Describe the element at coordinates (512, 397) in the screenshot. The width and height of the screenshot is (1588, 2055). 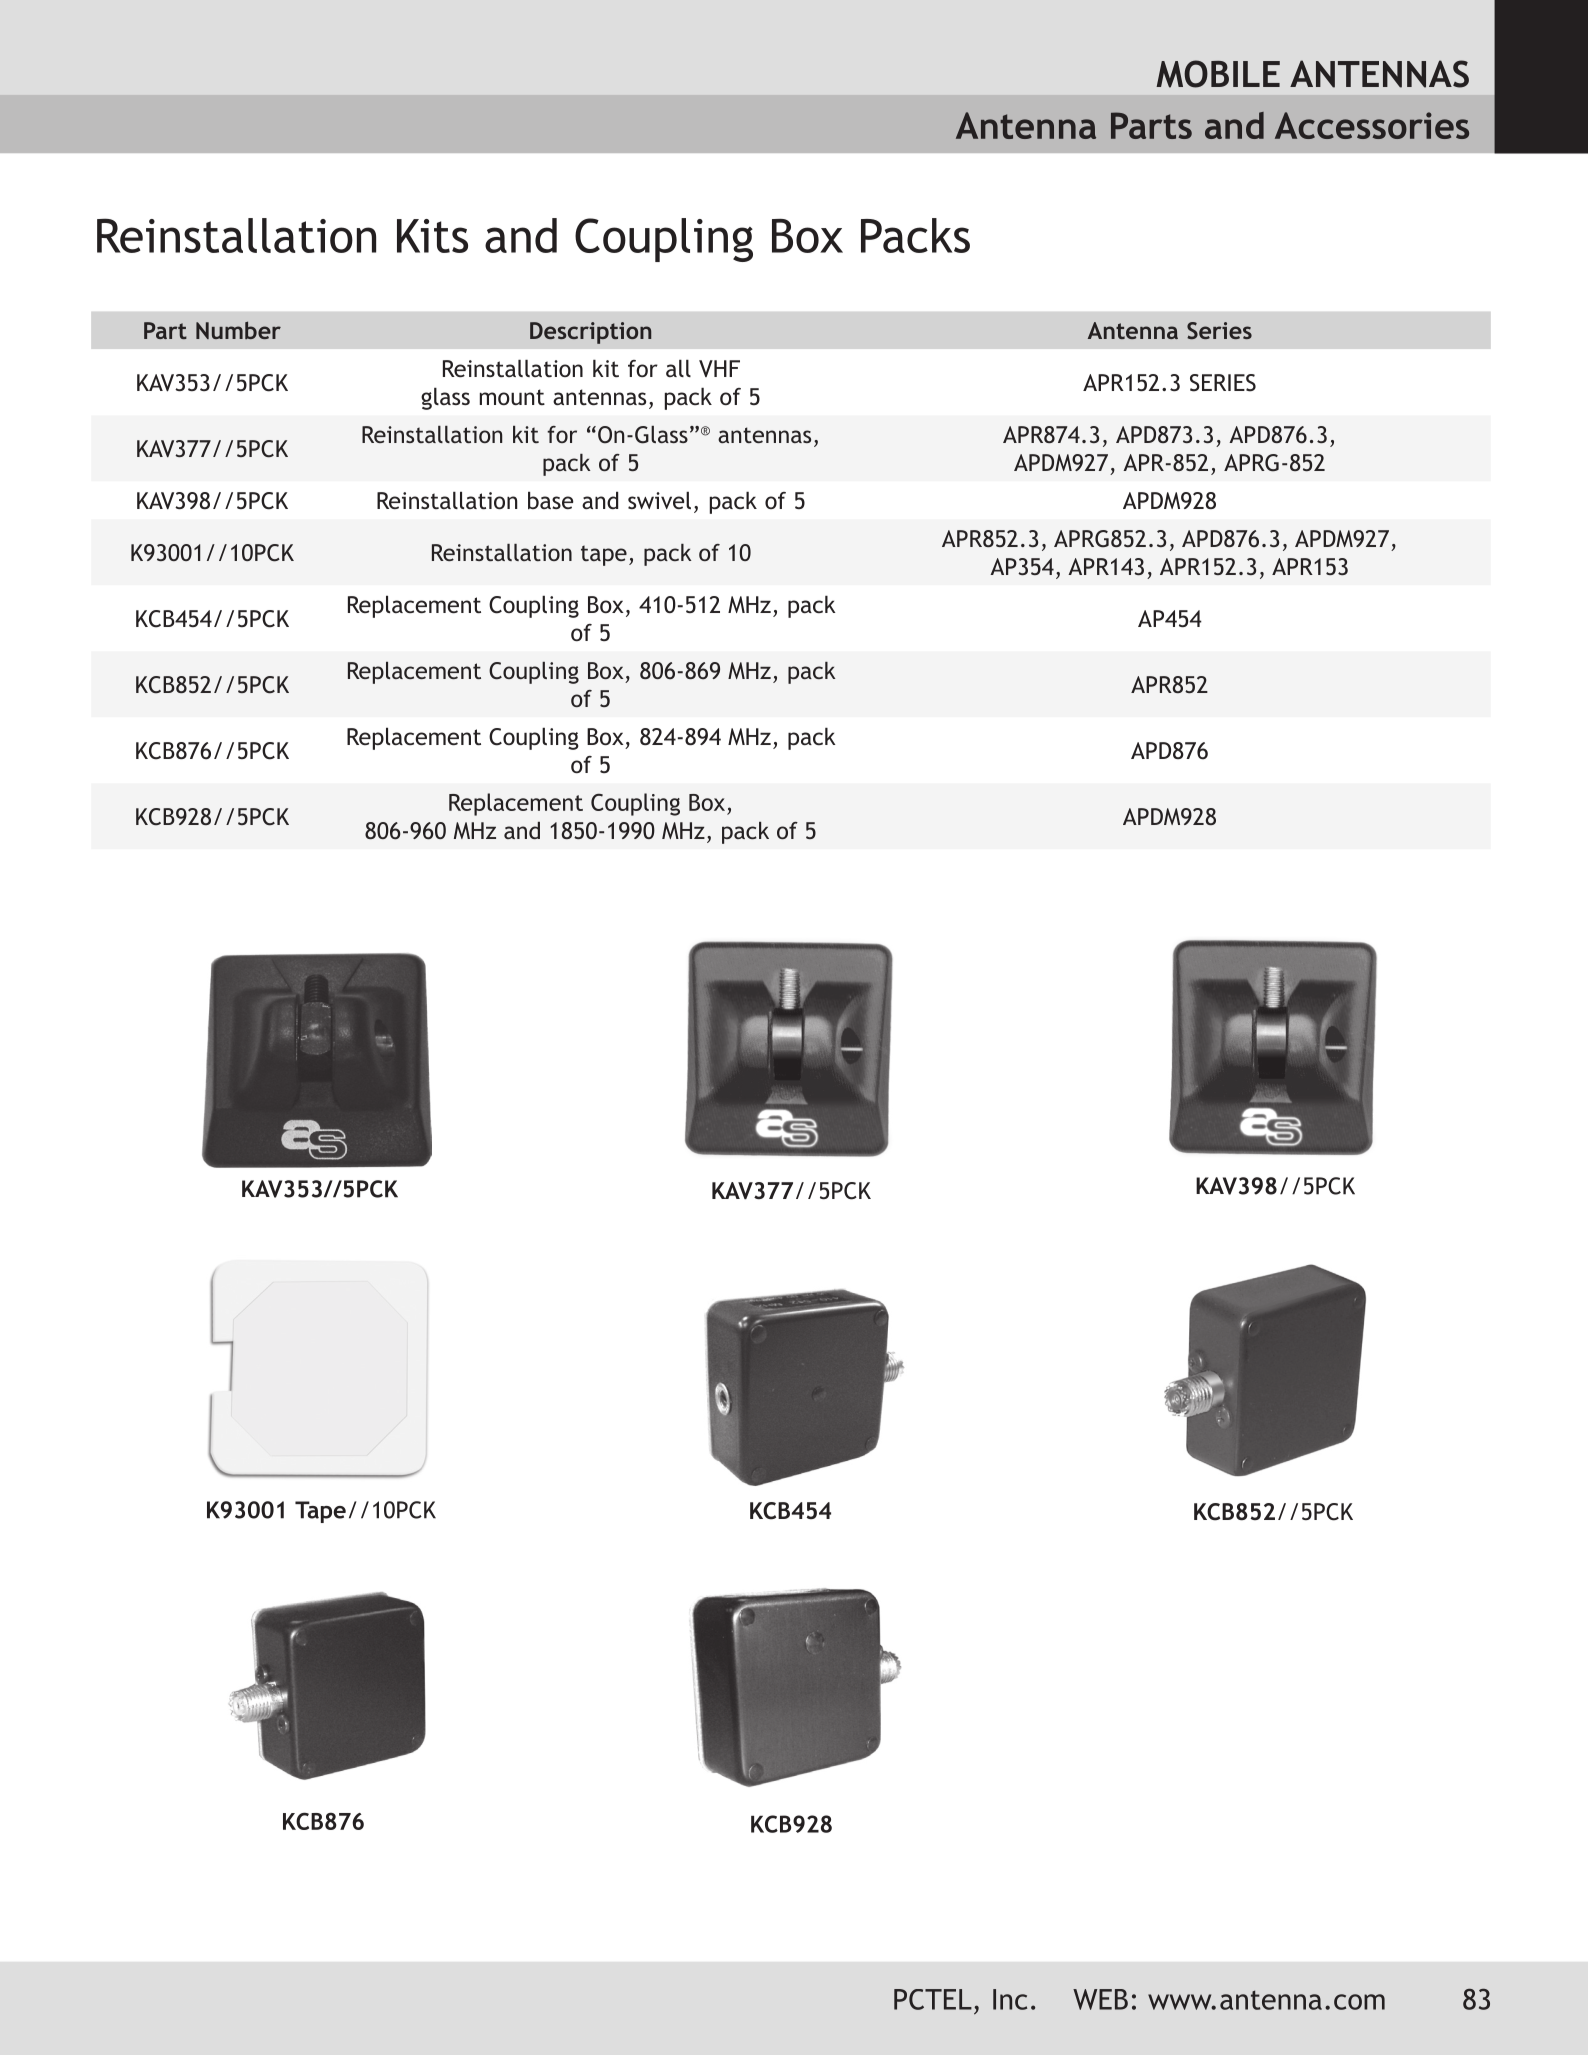
I see `mount` at that location.
